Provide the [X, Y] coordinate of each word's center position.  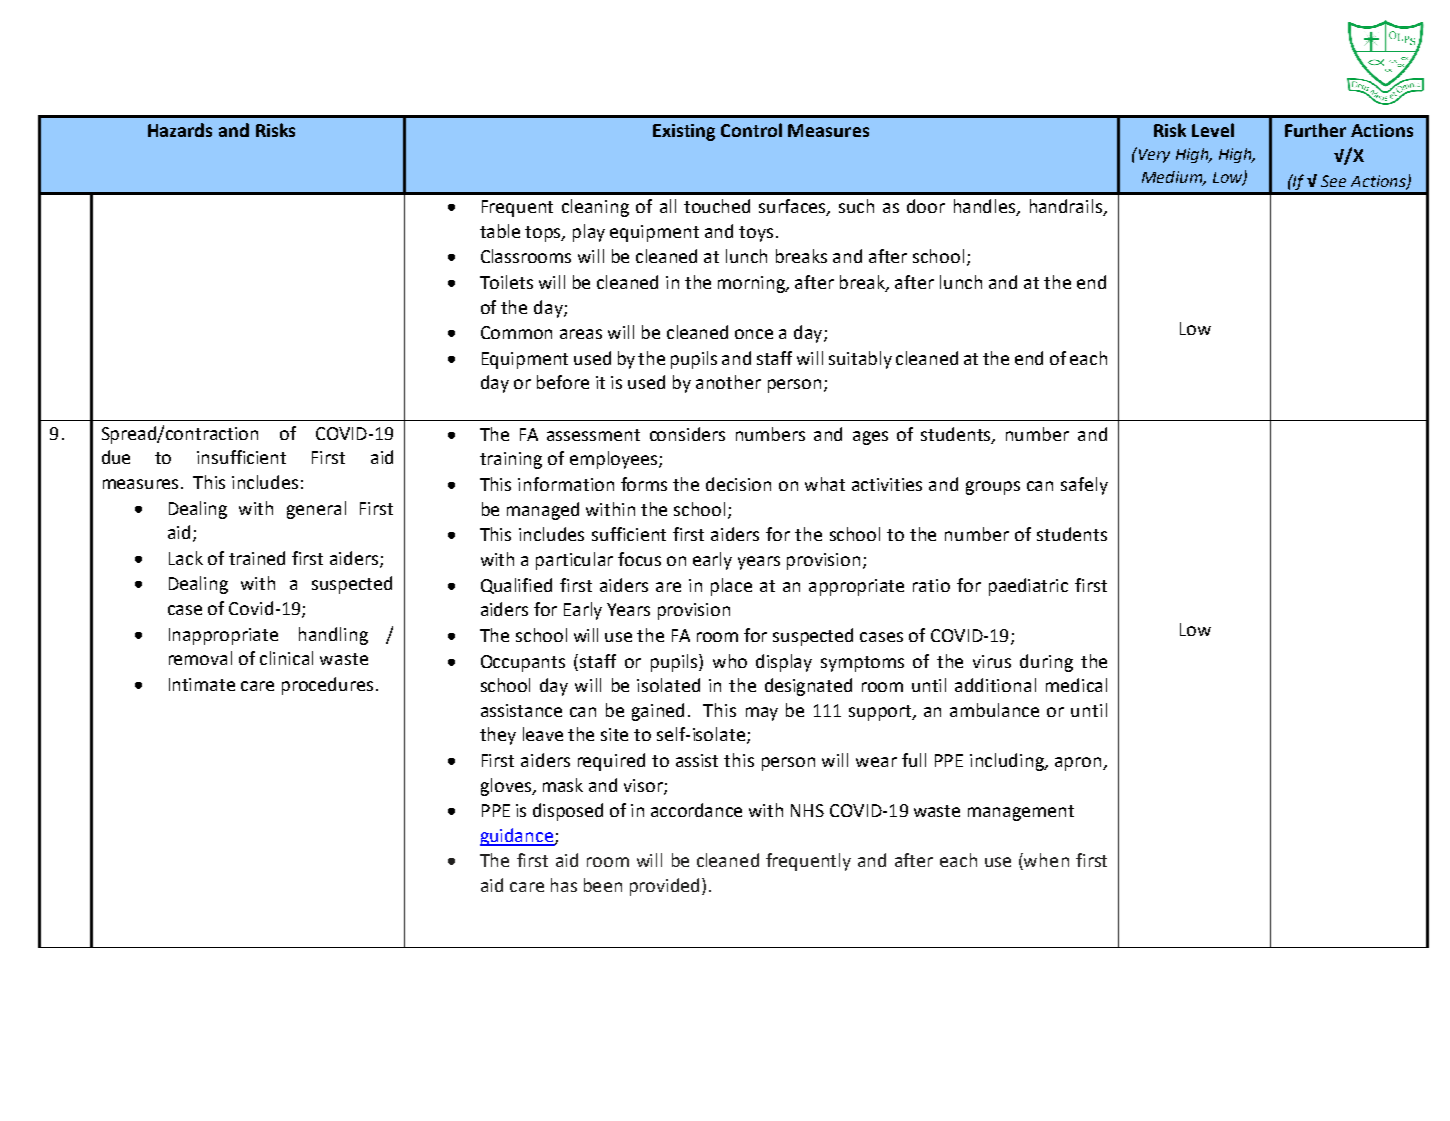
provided [664, 887]
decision [738, 484]
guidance [518, 837]
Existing [684, 132]
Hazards [180, 130]
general [316, 510]
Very [1153, 155]
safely [1084, 486]
